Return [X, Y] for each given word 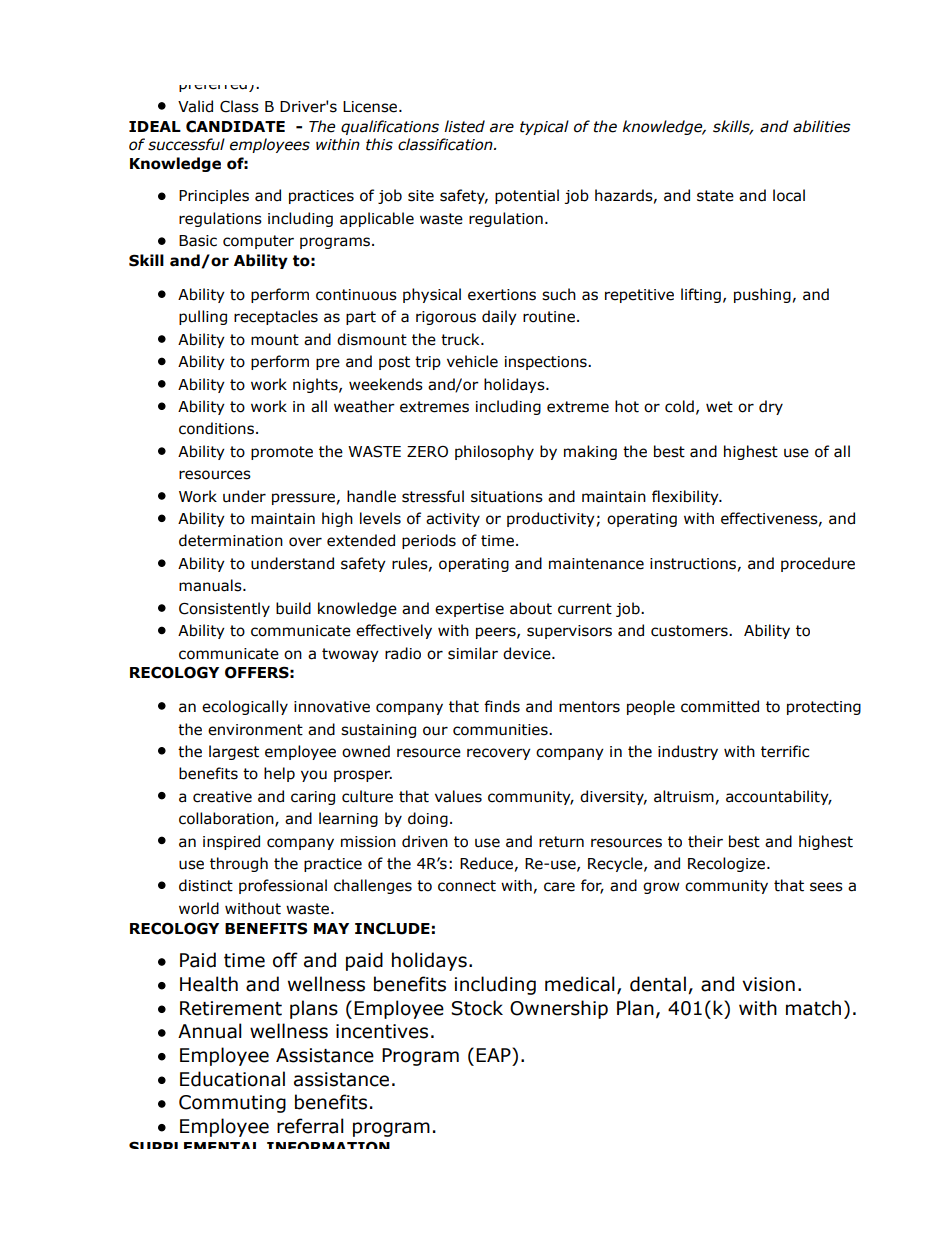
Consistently [224, 609]
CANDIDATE [235, 126]
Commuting [232, 1104]
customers [690, 631]
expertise [469, 610]
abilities [822, 126]
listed [464, 126]
